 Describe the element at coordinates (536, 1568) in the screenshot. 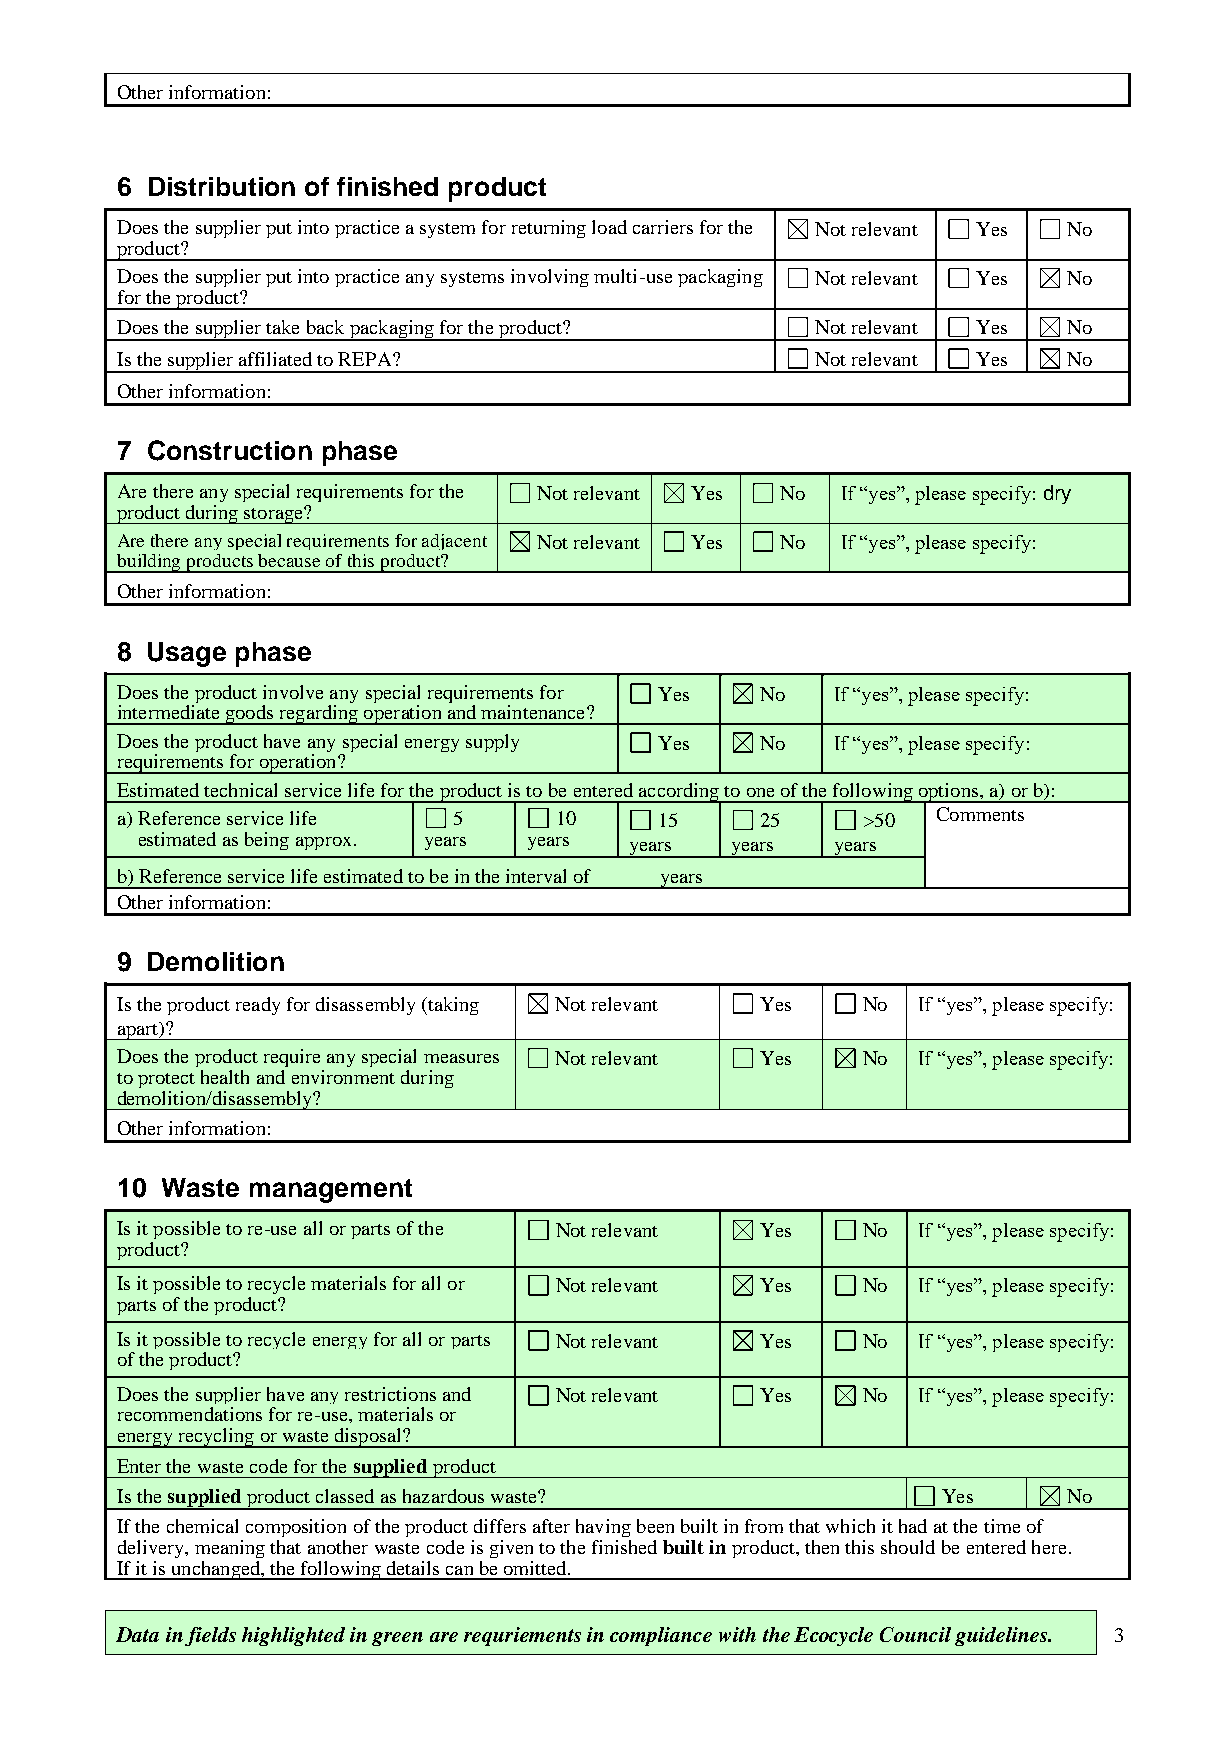

I see `omitted` at that location.
